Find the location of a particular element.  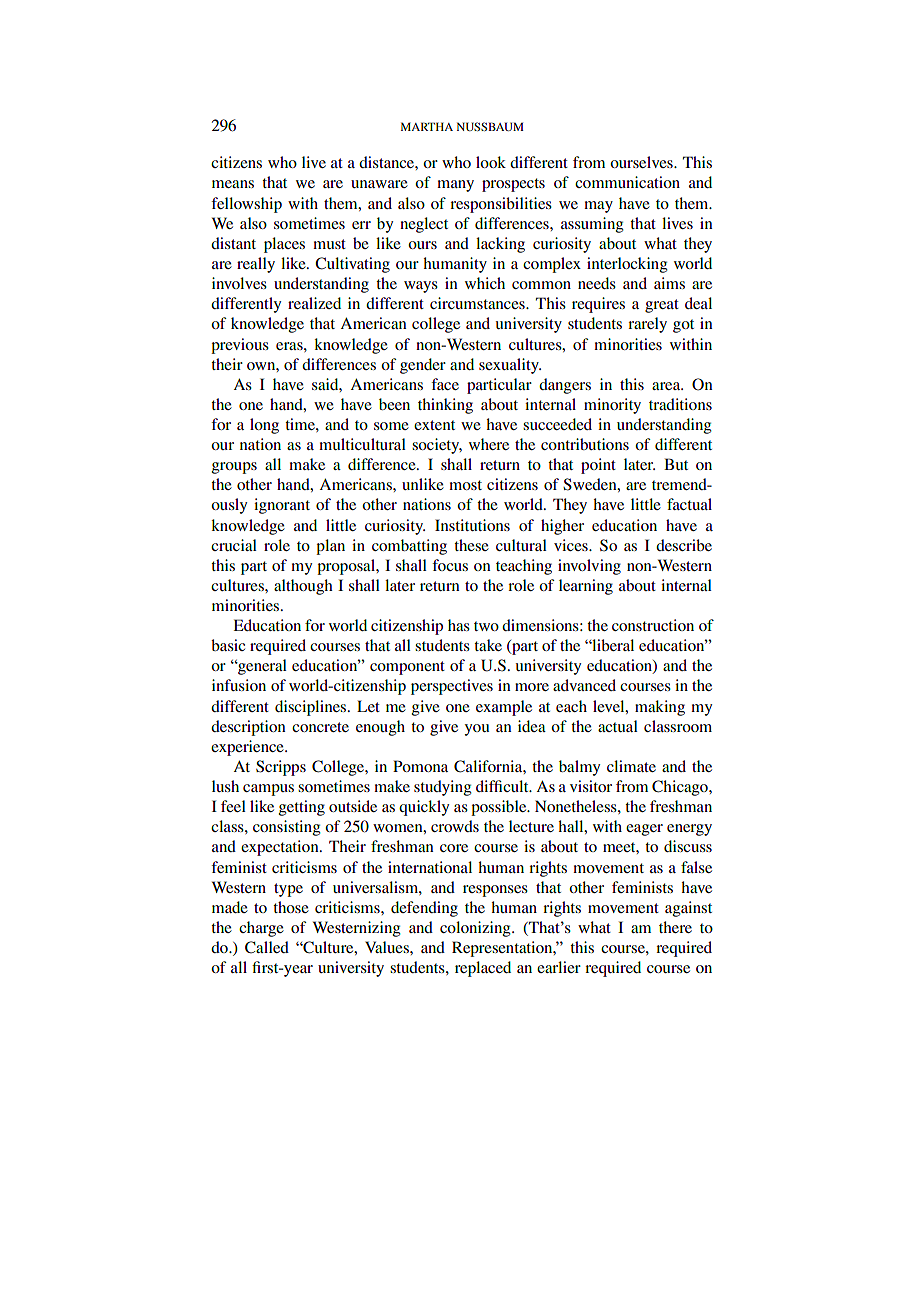

making is located at coordinates (660, 708).
